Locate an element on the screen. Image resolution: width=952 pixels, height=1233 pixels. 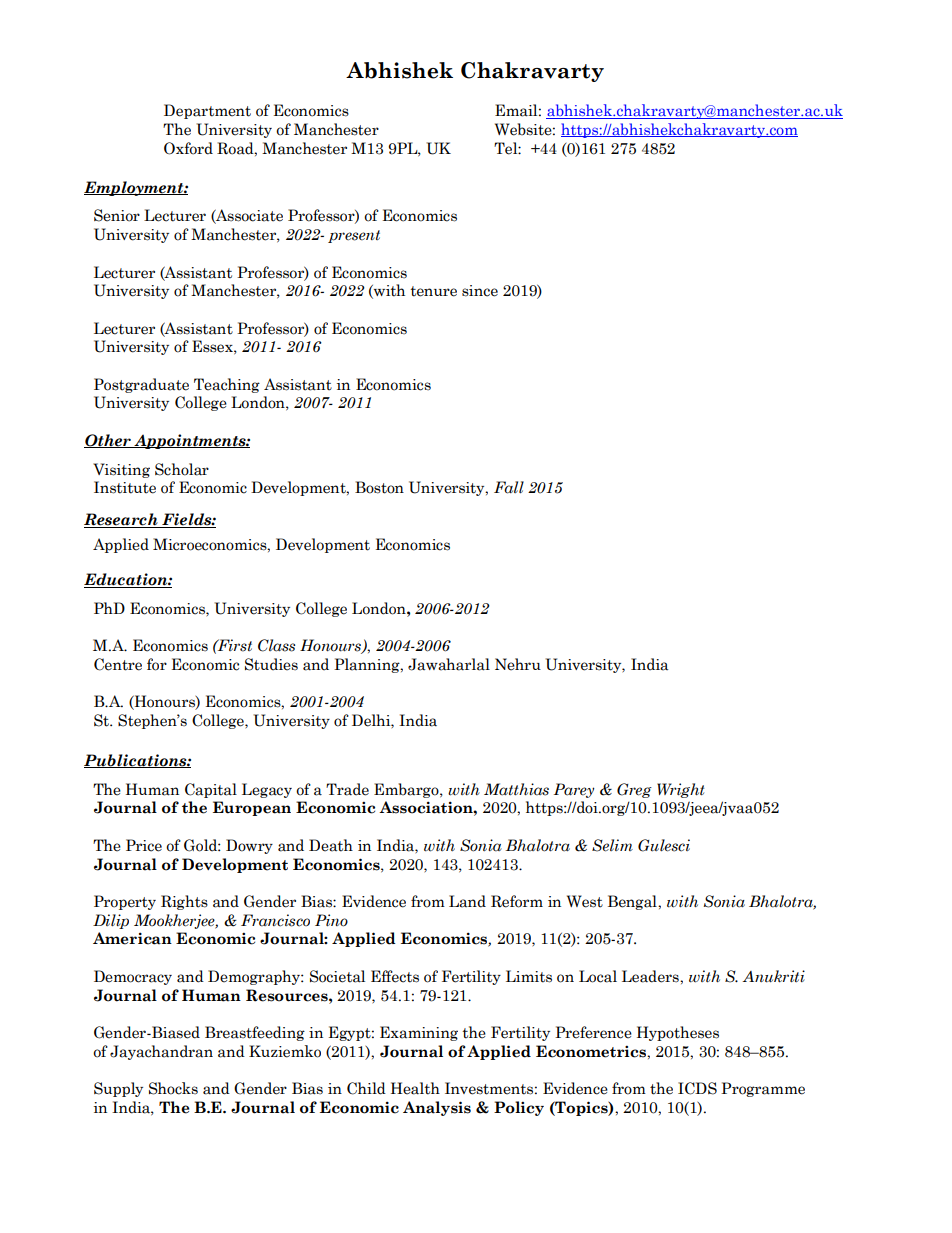
tenure is located at coordinates (433, 291).
